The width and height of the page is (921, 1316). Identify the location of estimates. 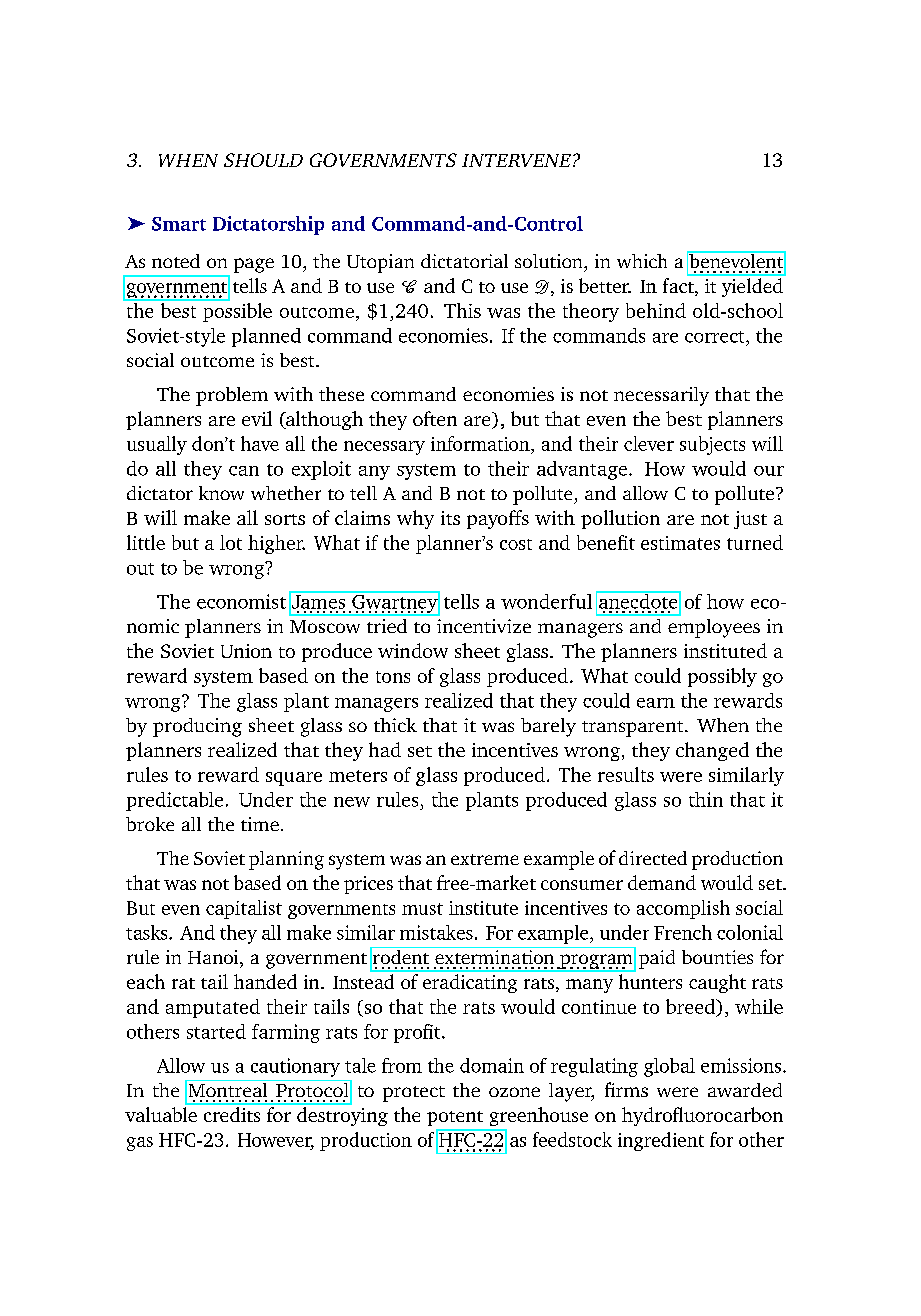
(680, 543).
